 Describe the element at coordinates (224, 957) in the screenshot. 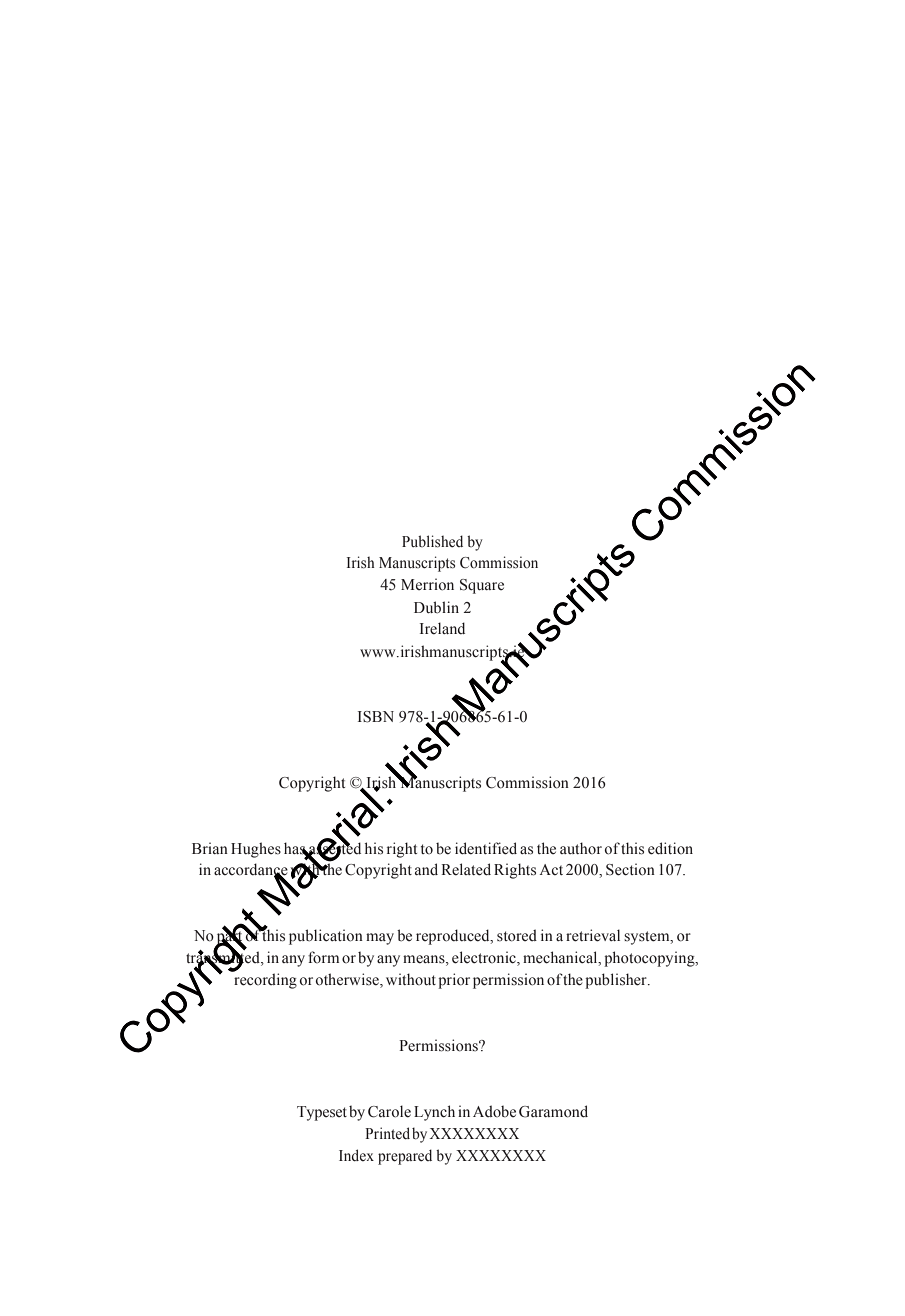

I see `transmitted` at that location.
